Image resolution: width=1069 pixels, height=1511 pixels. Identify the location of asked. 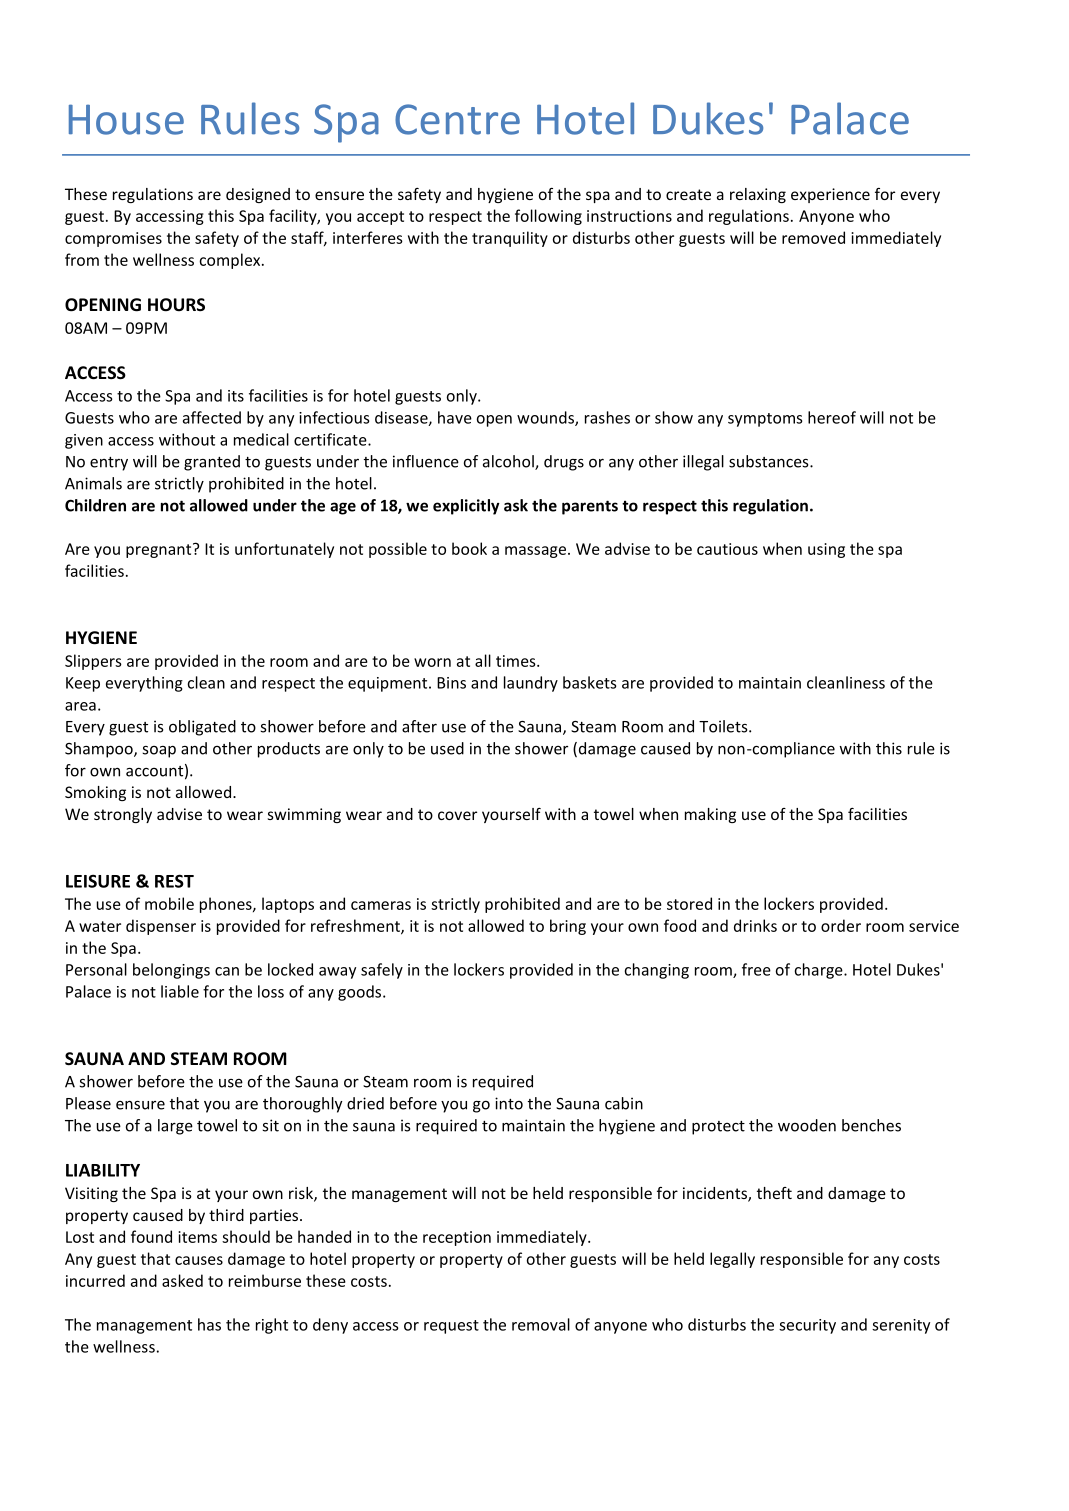
(182, 1280).
